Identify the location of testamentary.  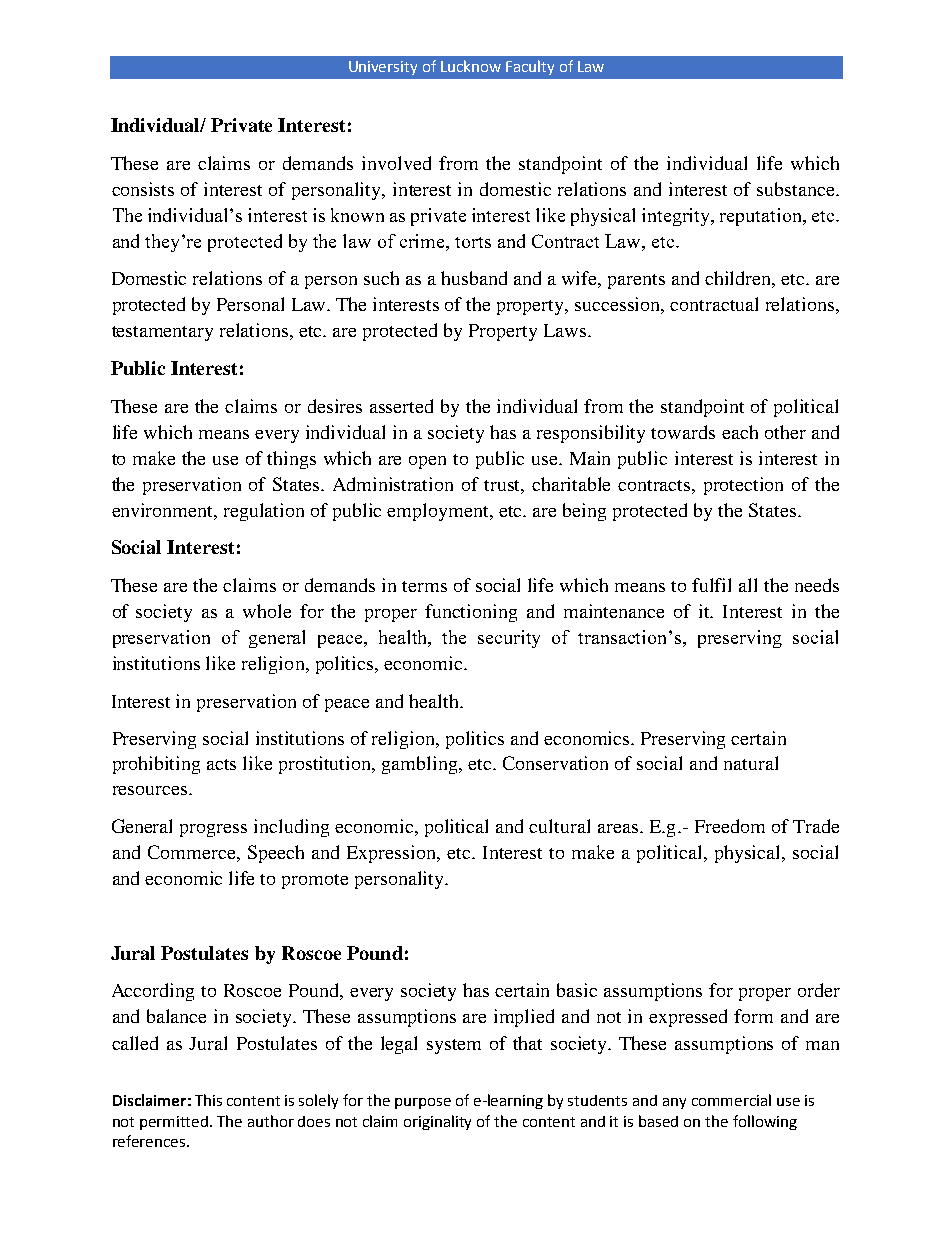
(162, 333).
